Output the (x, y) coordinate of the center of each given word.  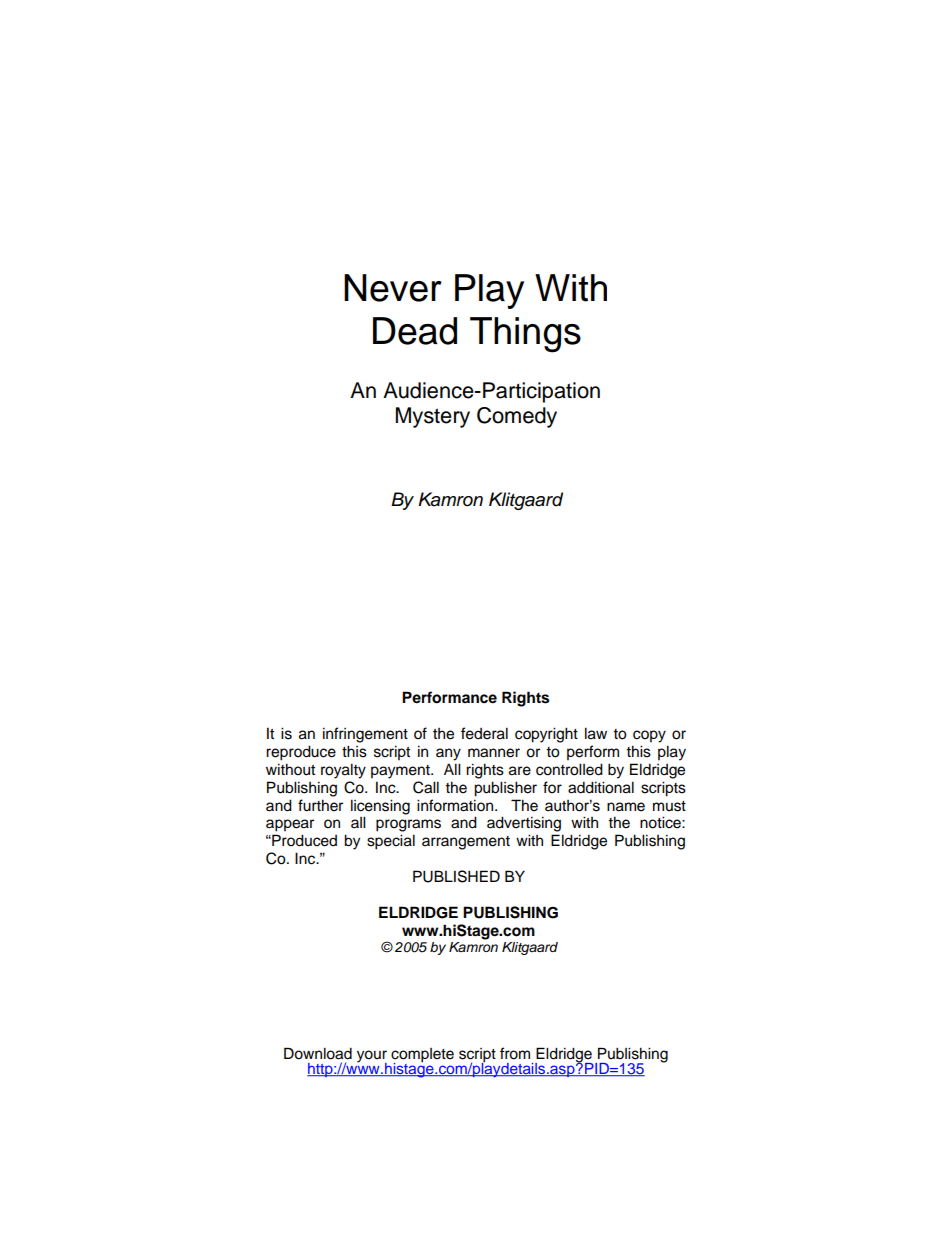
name (626, 807)
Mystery (433, 417)
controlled (569, 769)
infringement (365, 735)
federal (484, 733)
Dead (415, 331)
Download (318, 1053)
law (596, 733)
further (320, 805)
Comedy (517, 417)
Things (525, 335)
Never (393, 288)
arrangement (466, 843)
